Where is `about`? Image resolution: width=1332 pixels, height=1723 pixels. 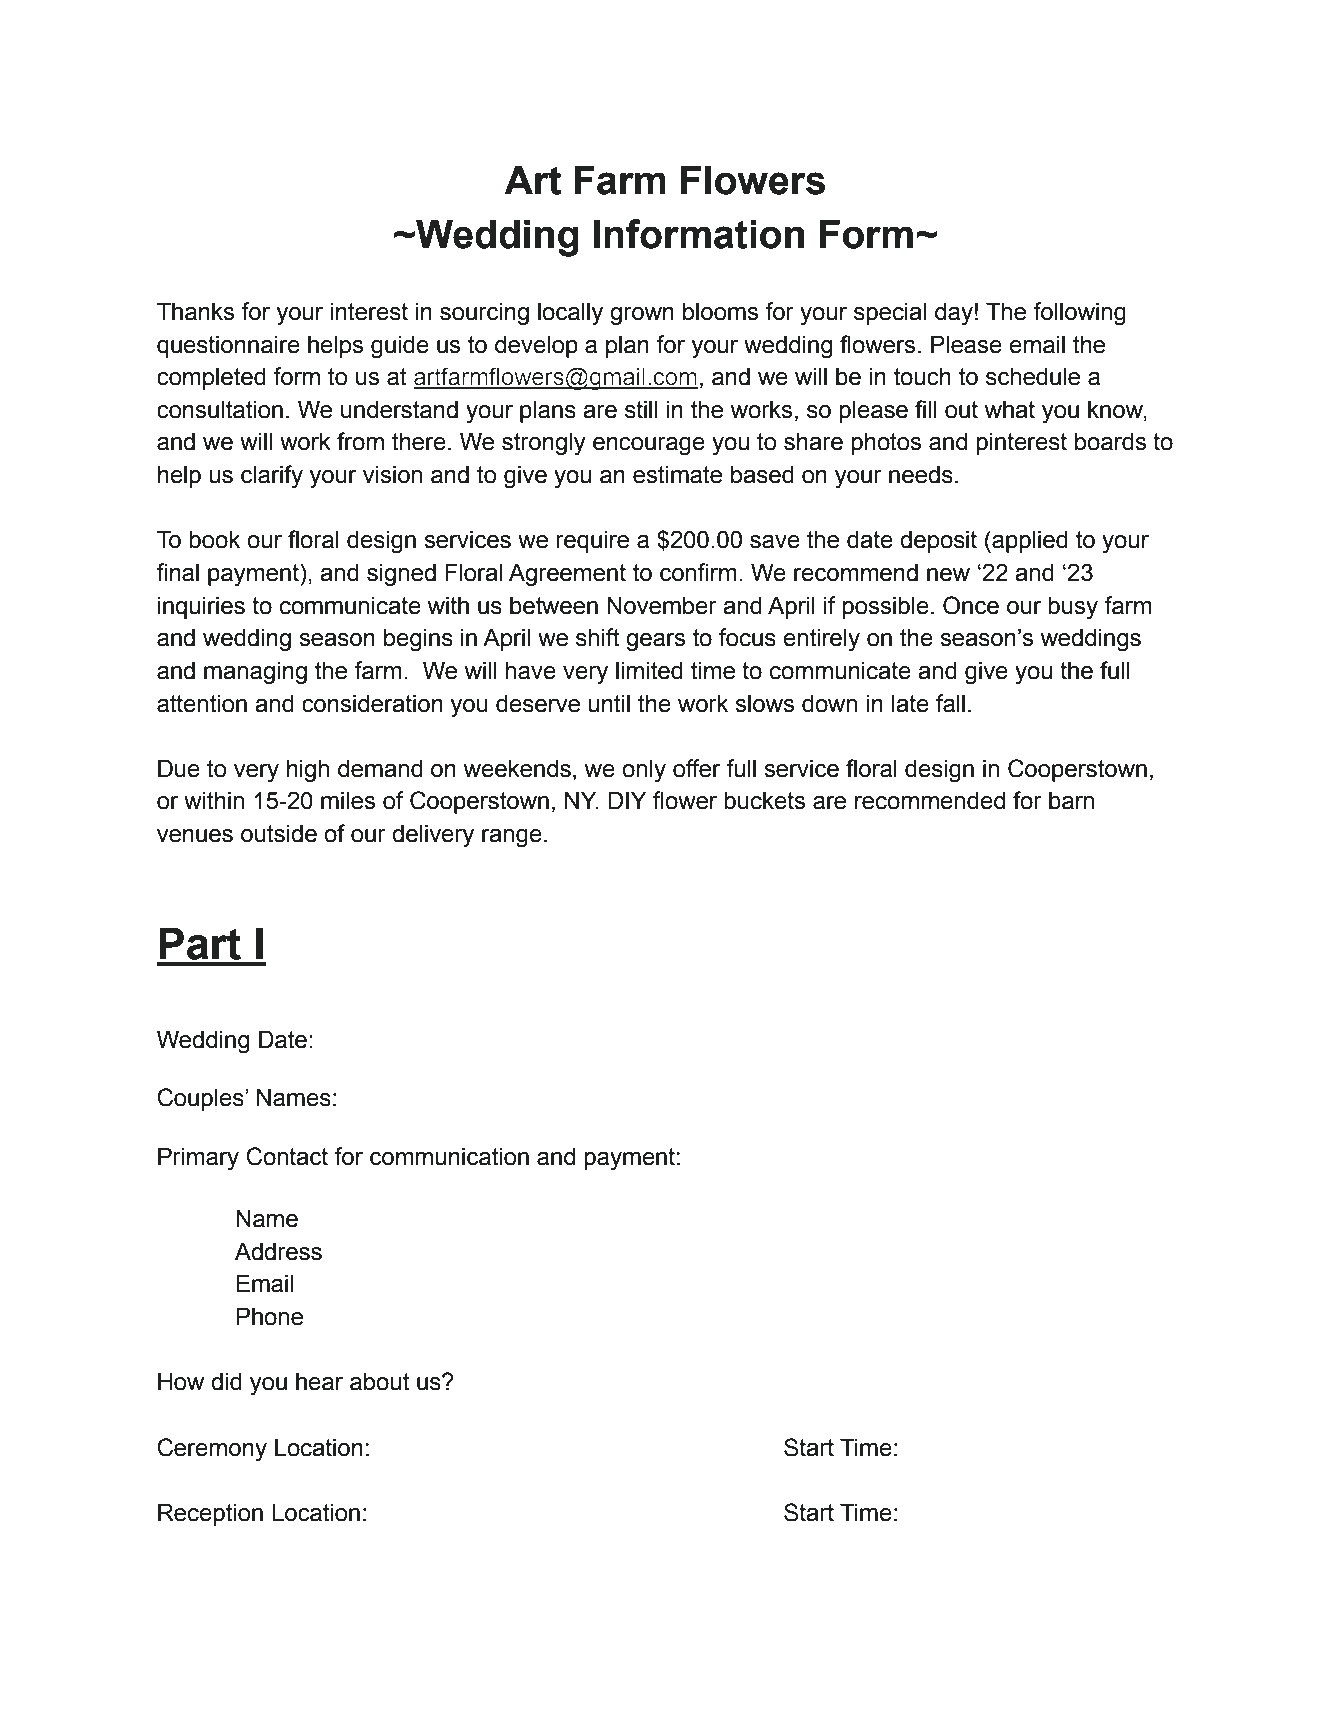 about is located at coordinates (379, 1381).
